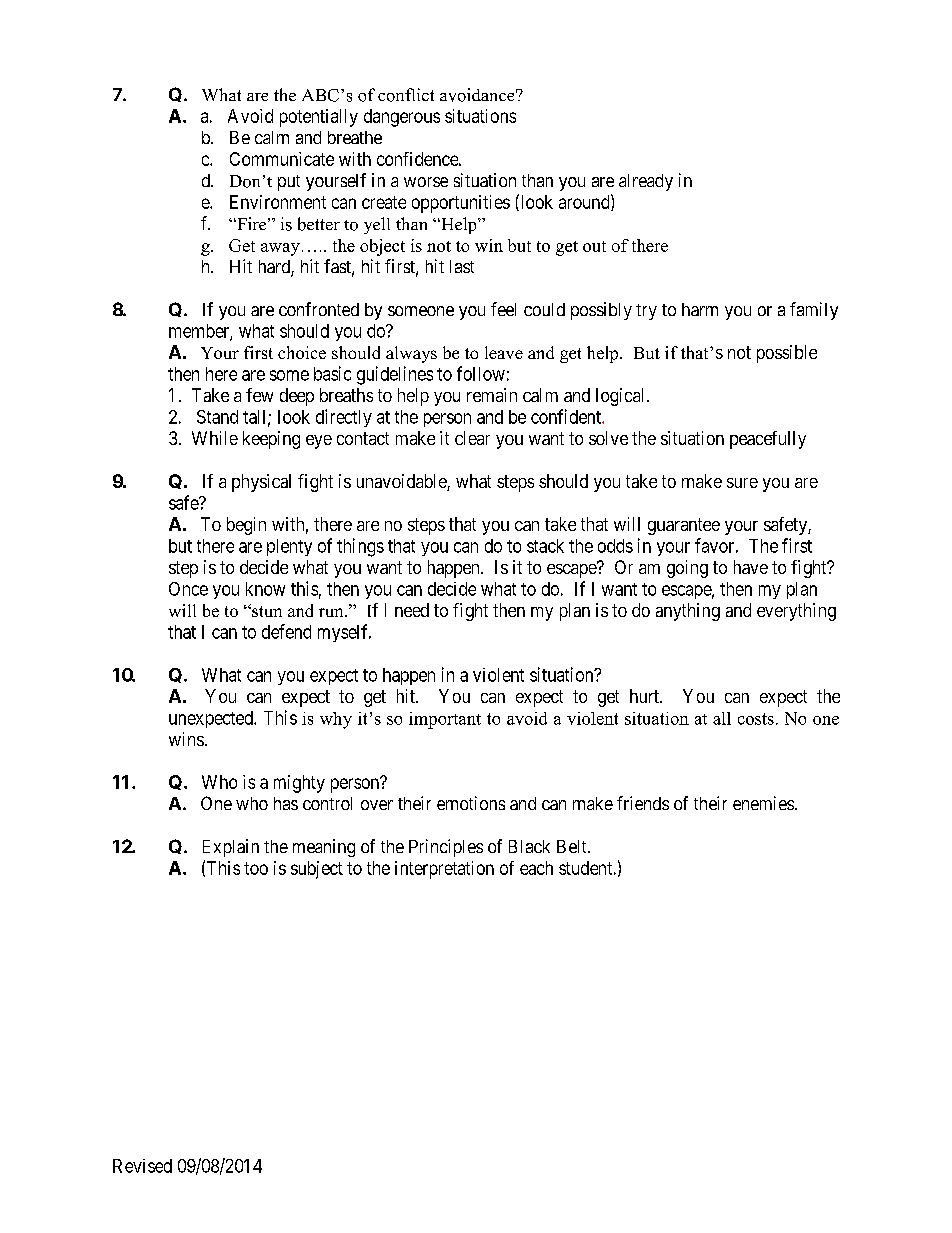  I want to click on too, so click(256, 868).
